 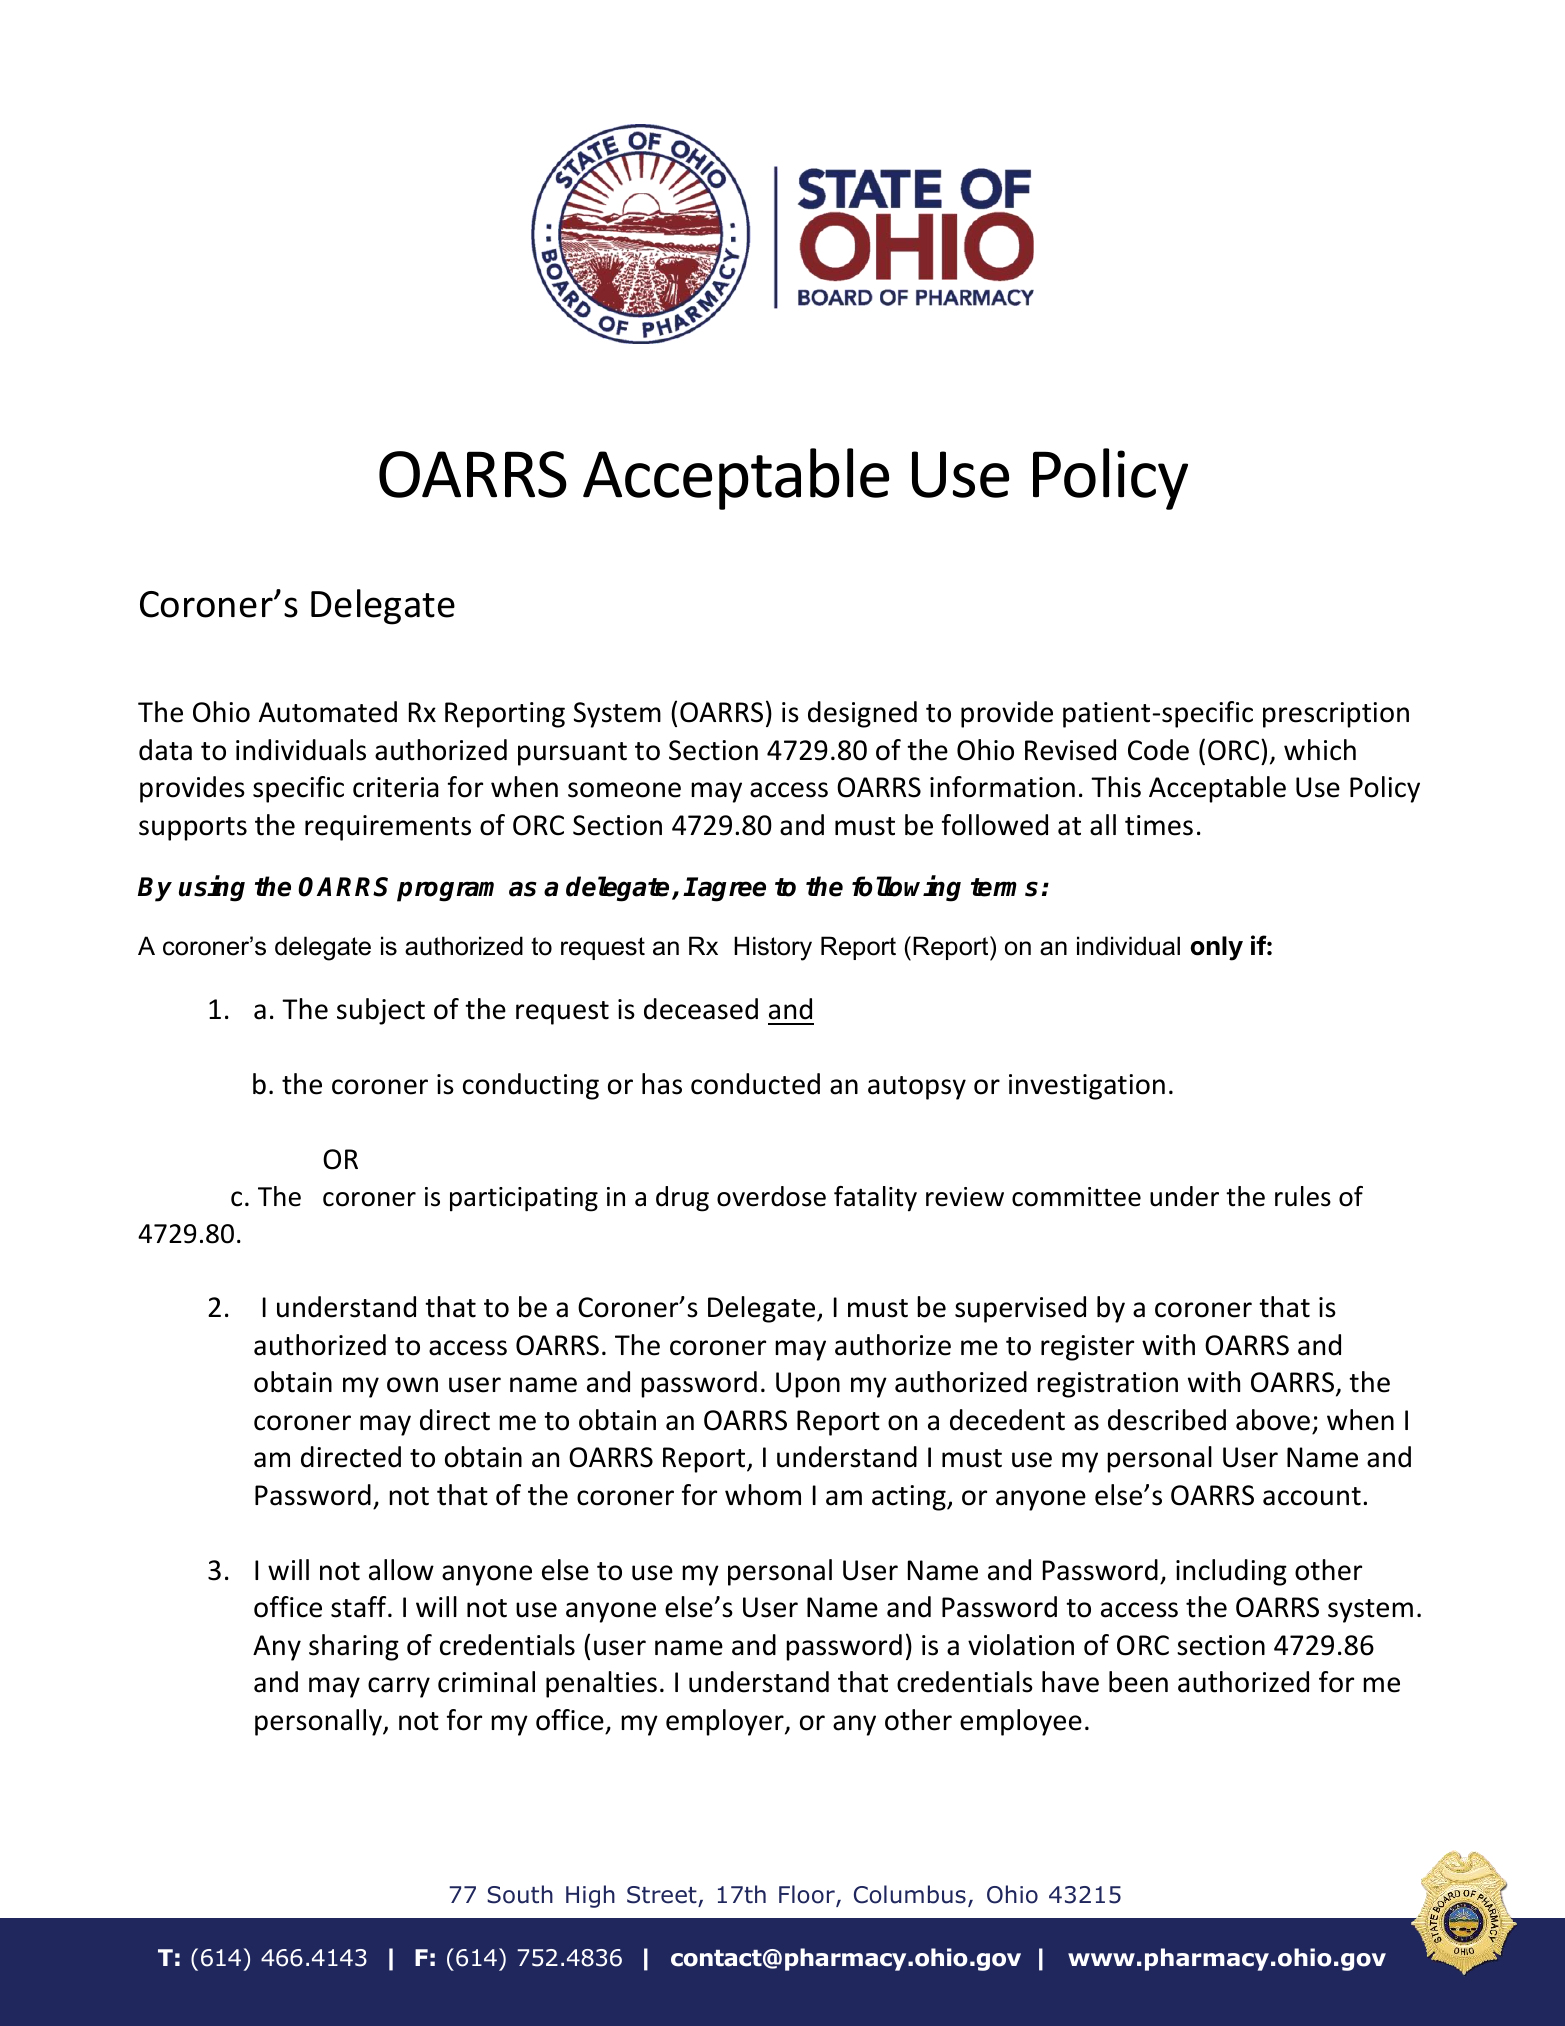 I want to click on Code, so click(x=1158, y=750).
